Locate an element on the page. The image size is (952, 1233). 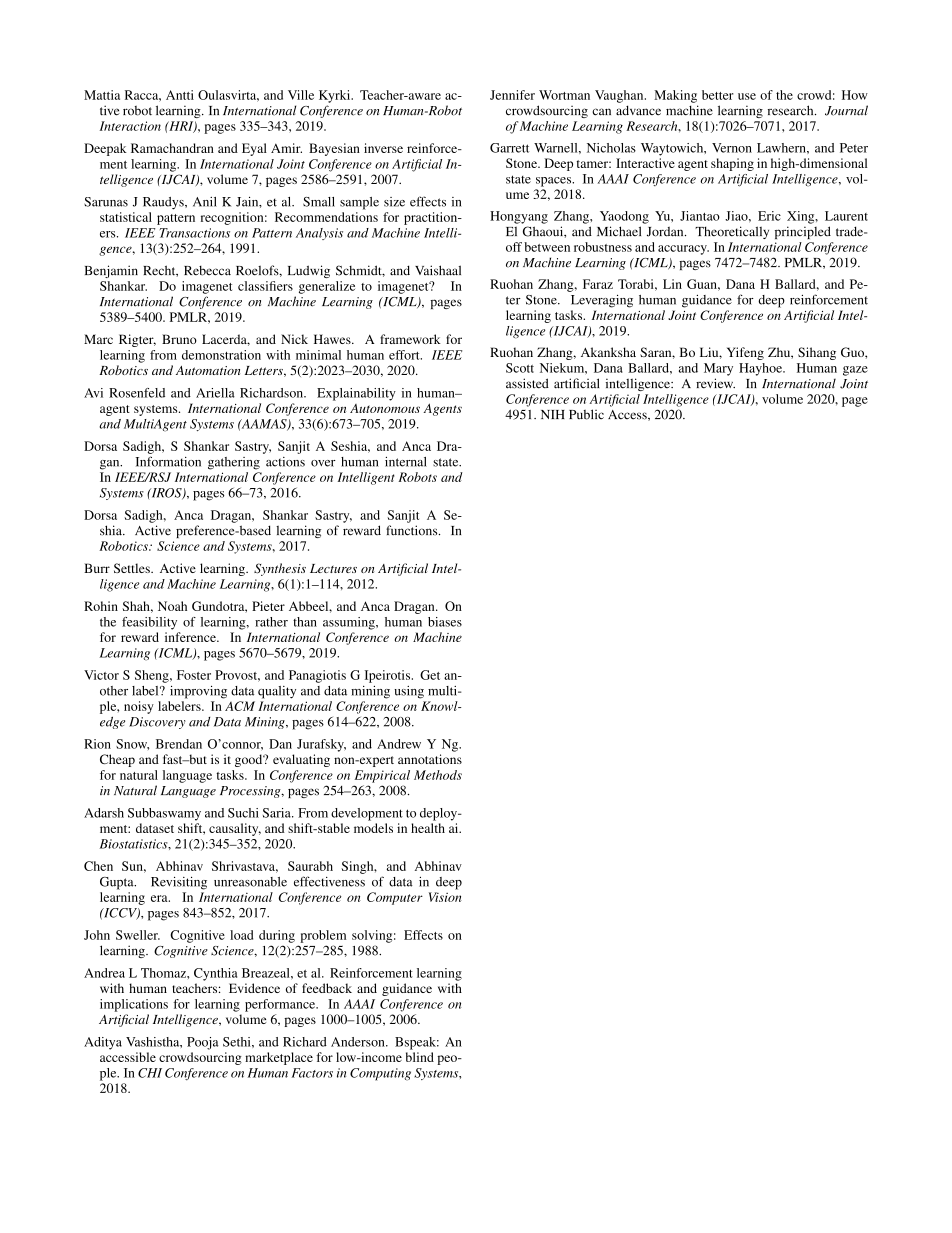
Garrett is located at coordinates (509, 148).
